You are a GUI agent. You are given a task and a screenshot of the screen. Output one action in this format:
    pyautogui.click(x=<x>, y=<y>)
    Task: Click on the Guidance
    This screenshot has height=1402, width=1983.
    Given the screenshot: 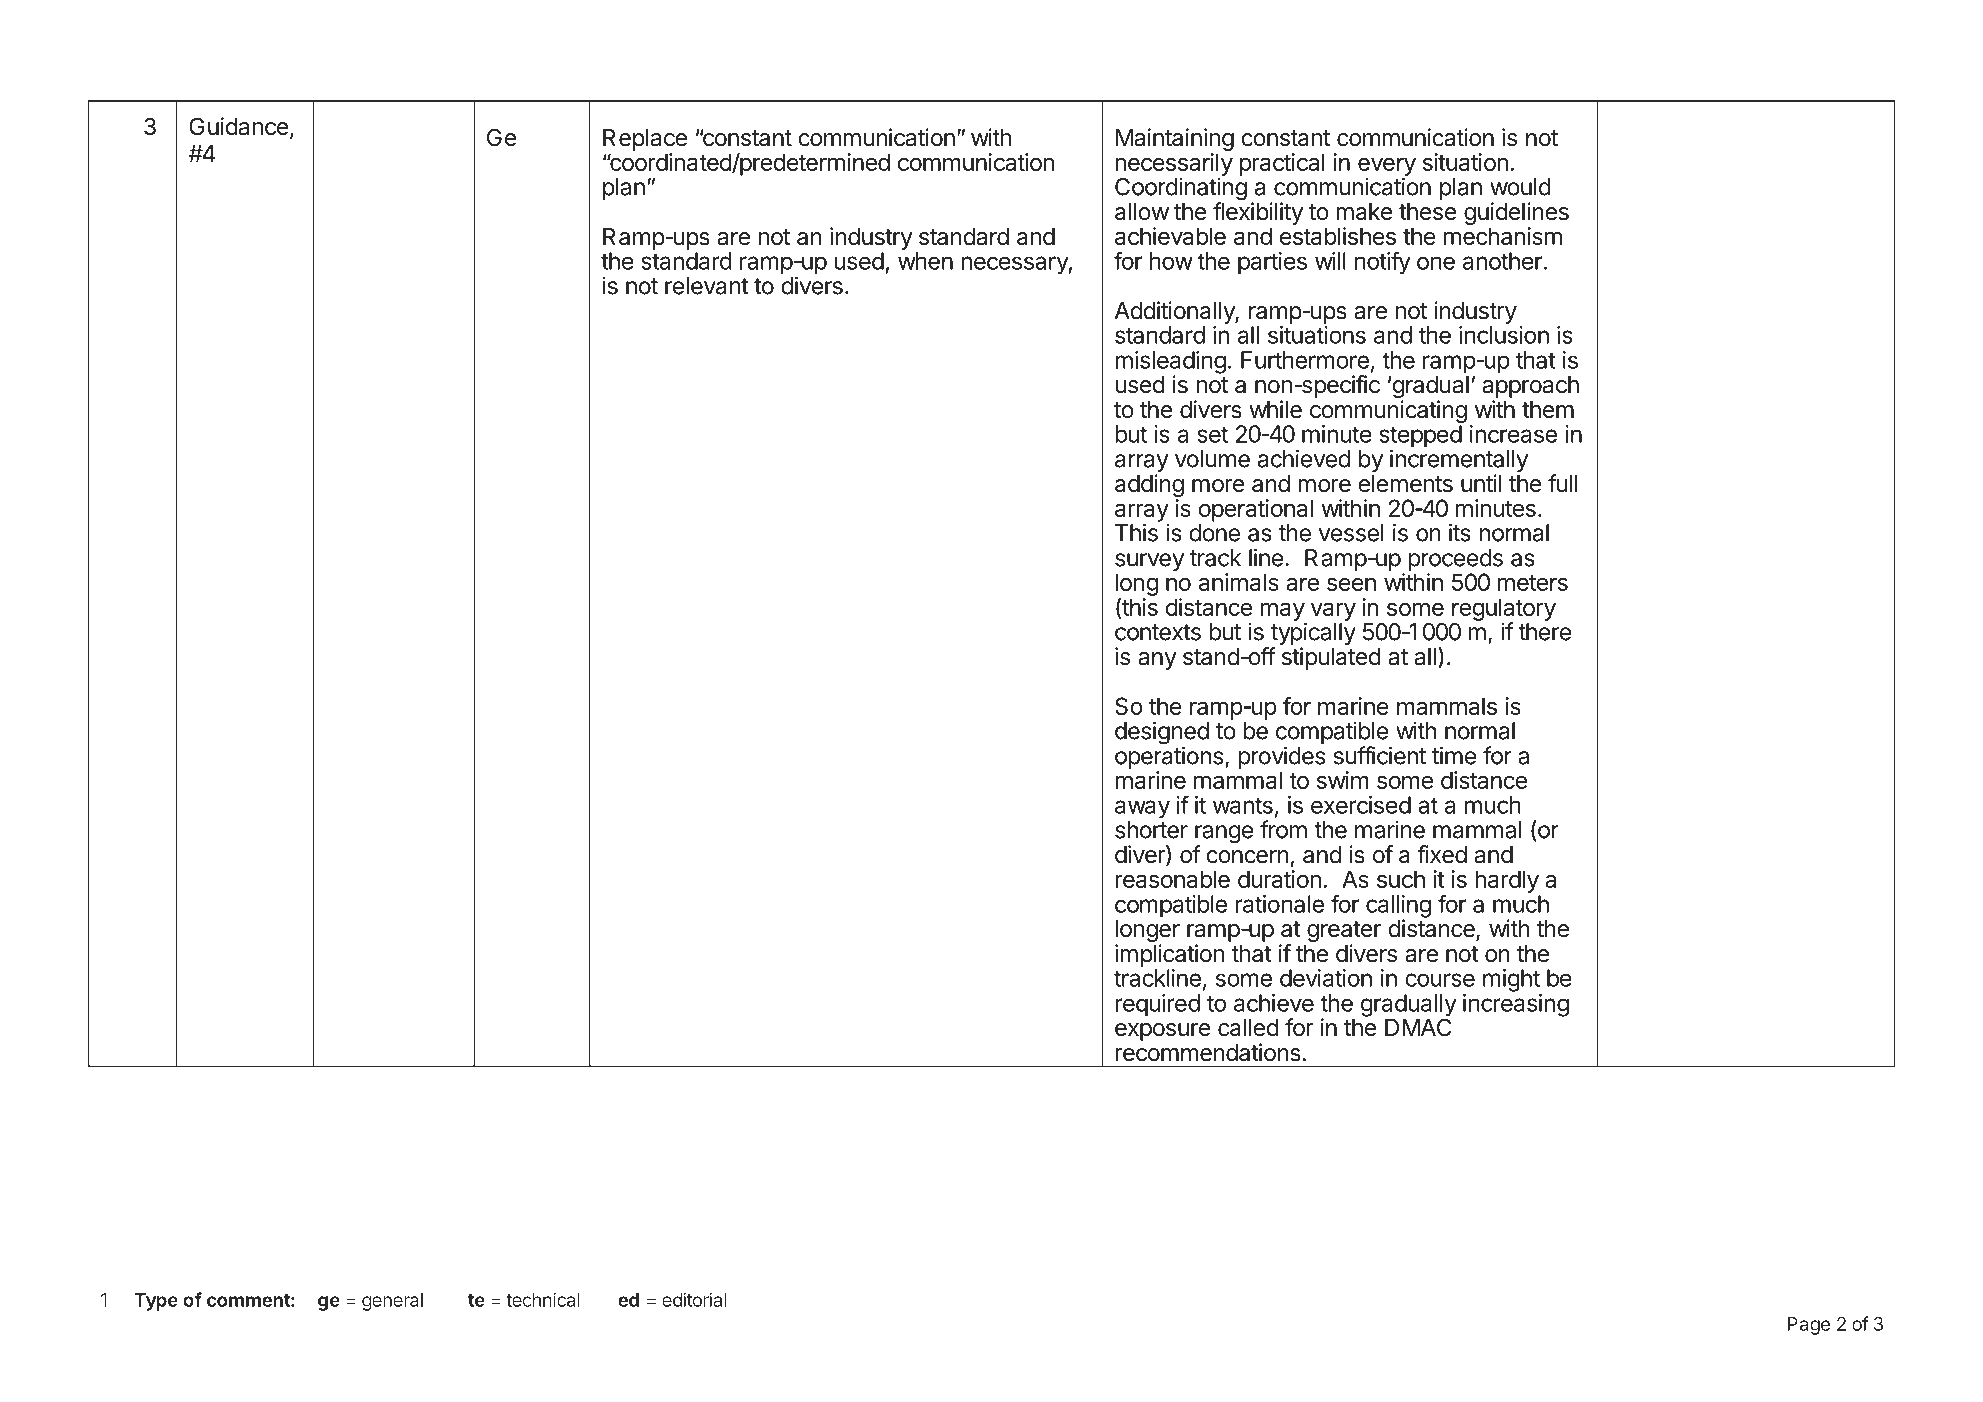 What is the action you would take?
    pyautogui.click(x=239, y=126)
